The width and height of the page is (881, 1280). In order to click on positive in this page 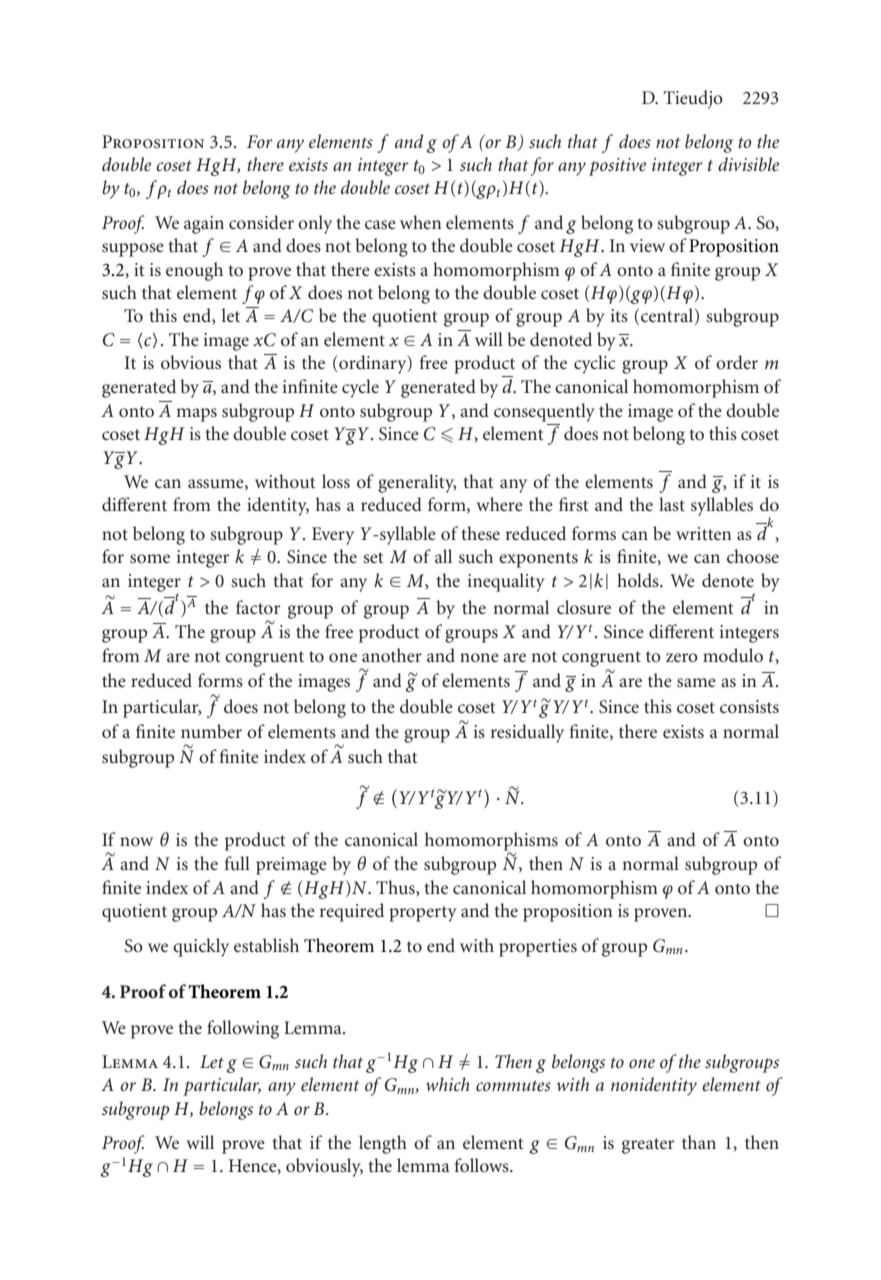, I will do `click(617, 167)`.
